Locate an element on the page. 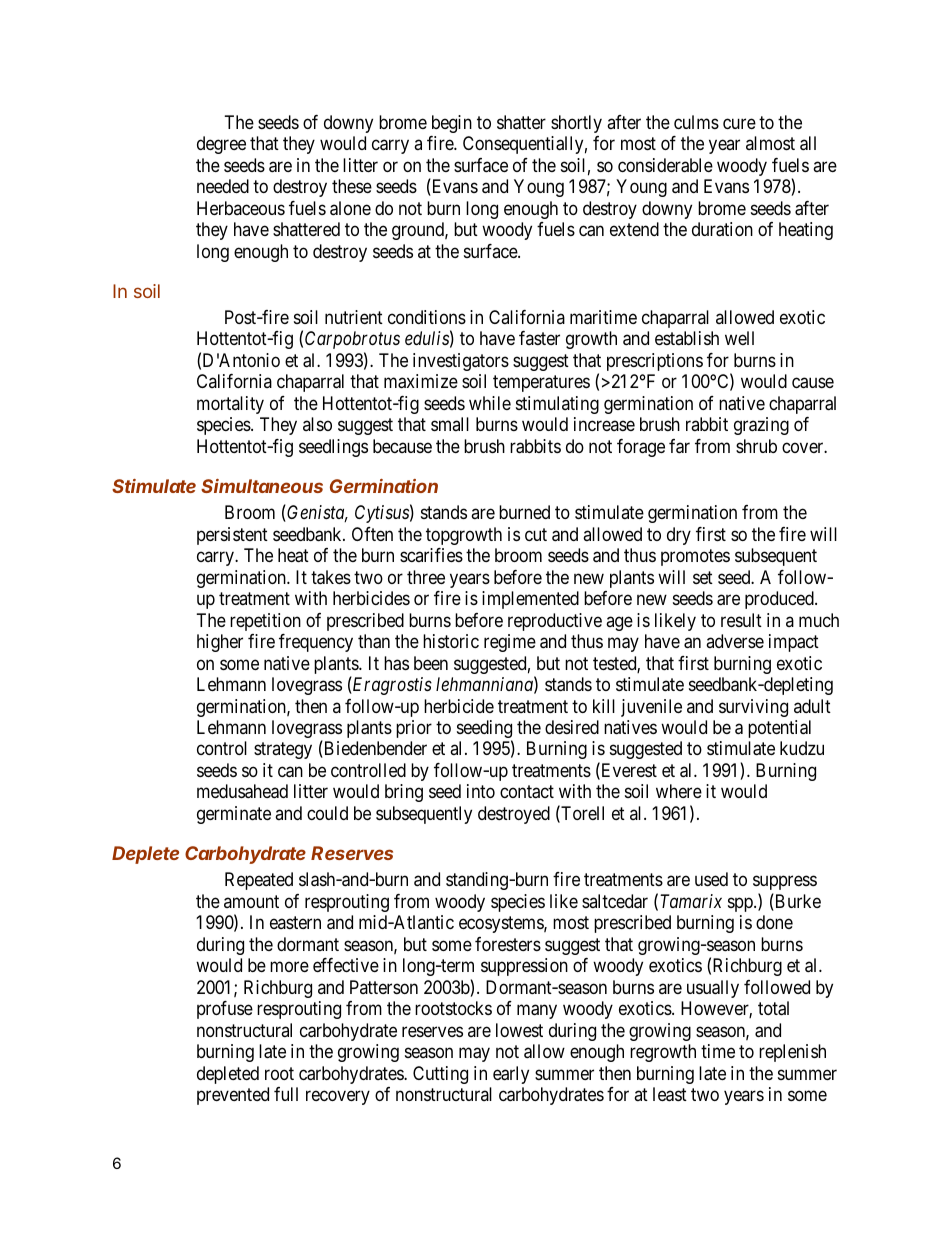 The height and width of the page is (1233, 952). result is located at coordinates (741, 620).
